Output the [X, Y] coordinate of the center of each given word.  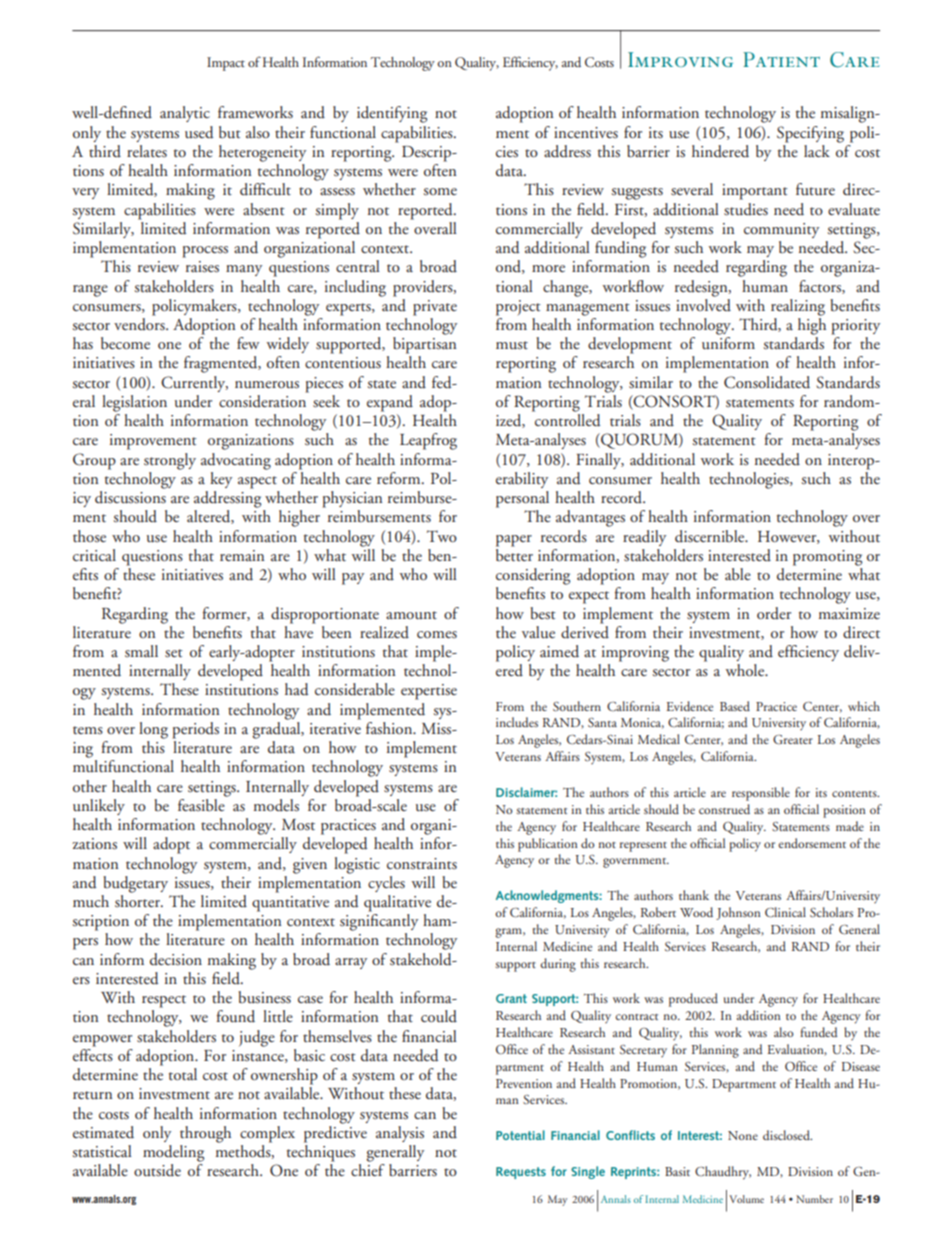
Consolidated [767, 382]
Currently [194, 384]
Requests [521, 1173]
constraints [422, 864]
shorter [138, 901]
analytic [185, 114]
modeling [173, 1153]
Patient [781, 59]
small [141, 651]
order [774, 613]
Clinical [785, 912]
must [512, 345]
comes [437, 634]
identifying [392, 114]
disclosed [787, 1135]
